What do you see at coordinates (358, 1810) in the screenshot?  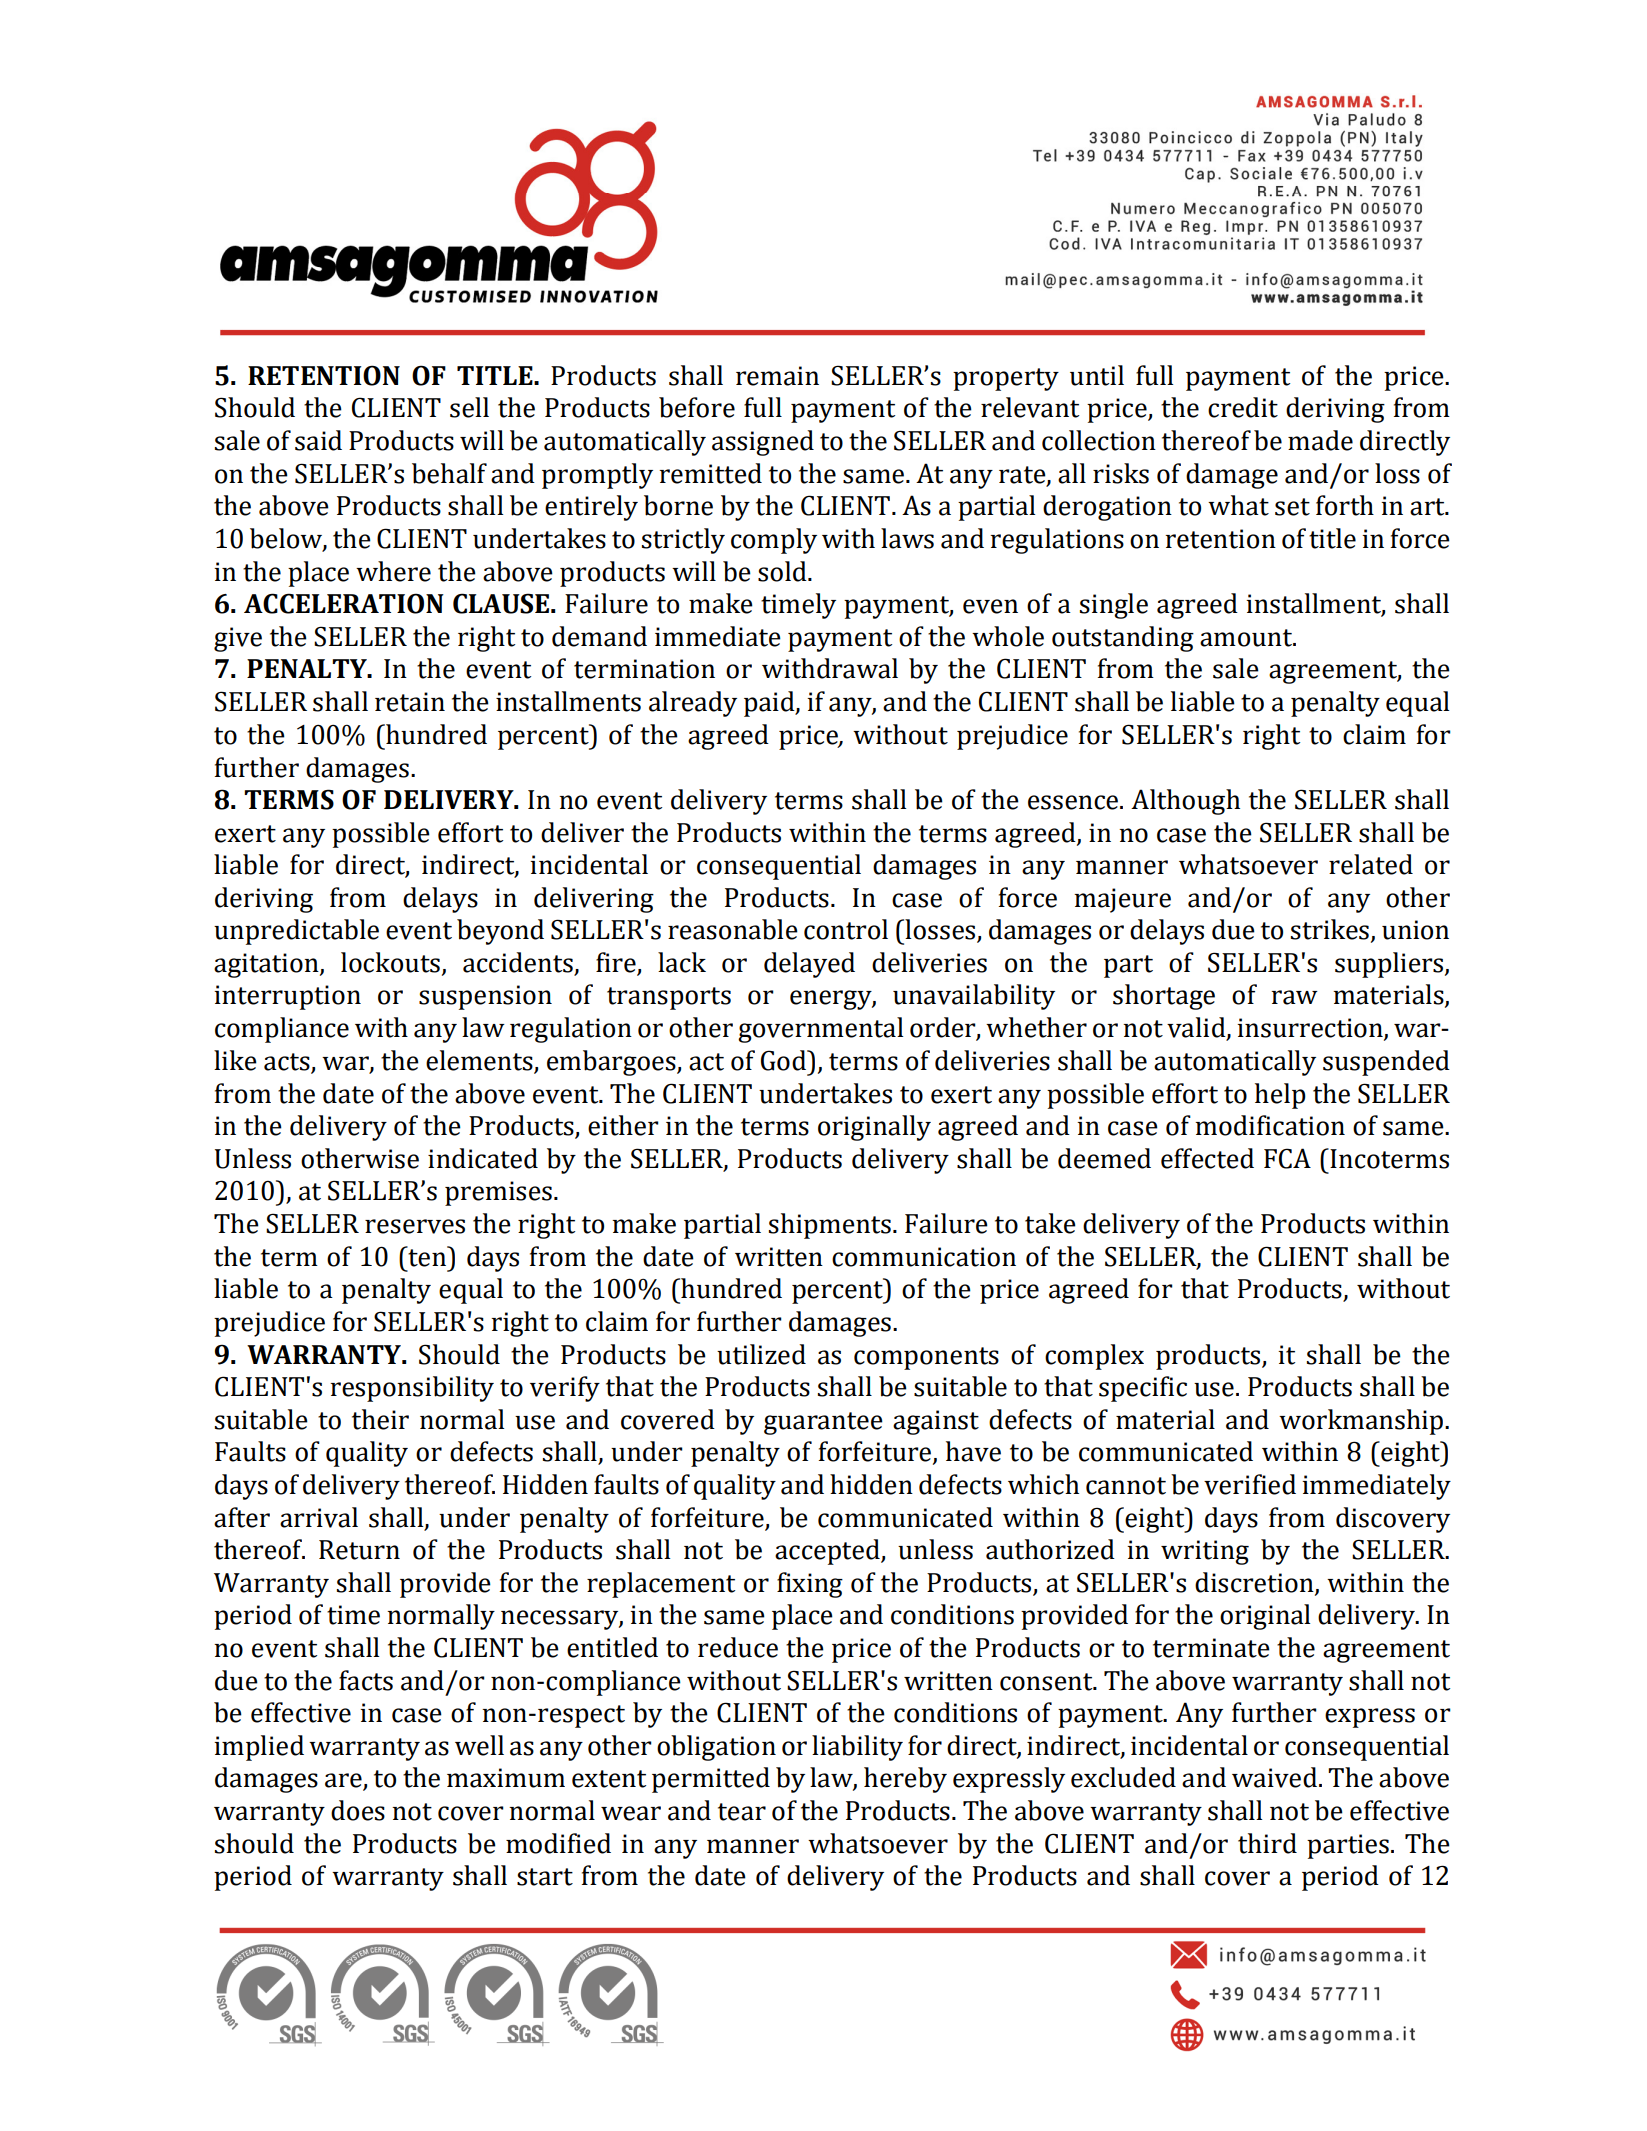 I see `does` at bounding box center [358, 1810].
